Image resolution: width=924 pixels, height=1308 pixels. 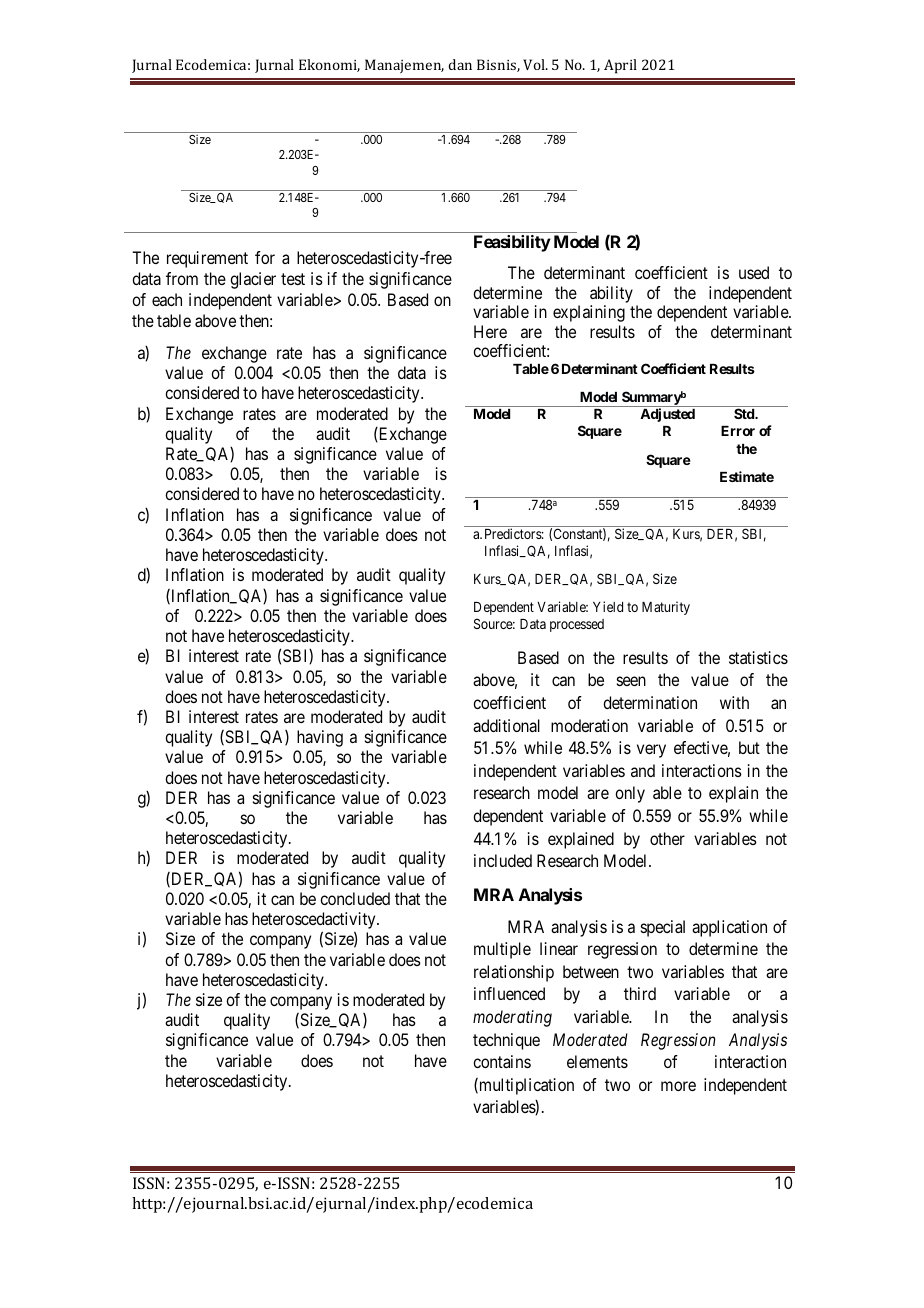 I want to click on Ekonomi, so click(x=329, y=65).
